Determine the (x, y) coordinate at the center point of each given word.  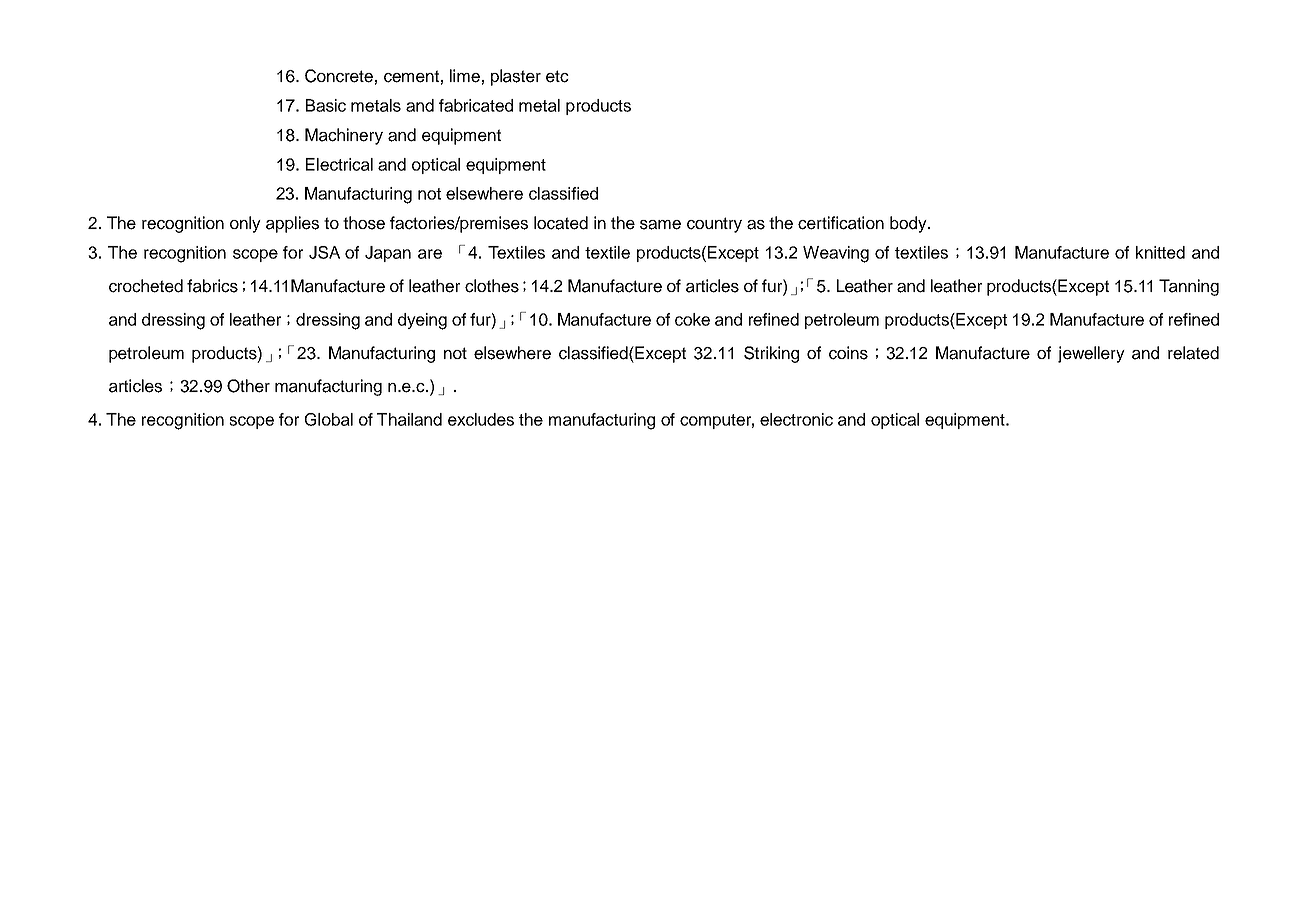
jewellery (1091, 354)
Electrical (339, 164)
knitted (1160, 252)
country (714, 225)
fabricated (476, 105)
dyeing (422, 321)
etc (557, 76)
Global (329, 419)
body (909, 224)
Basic (326, 105)
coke (692, 319)
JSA (324, 252)
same (660, 225)
